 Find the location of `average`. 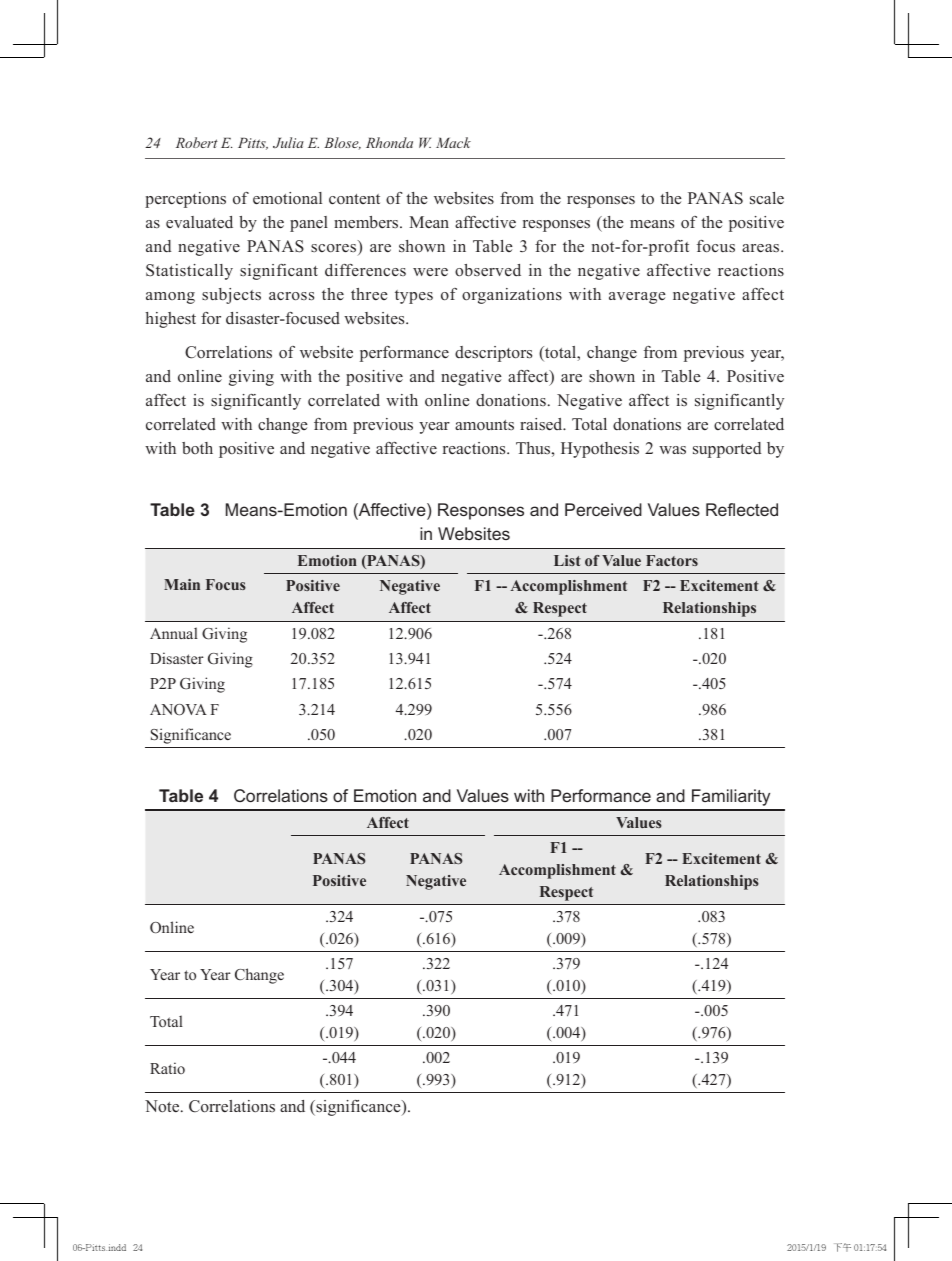

average is located at coordinates (637, 298).
